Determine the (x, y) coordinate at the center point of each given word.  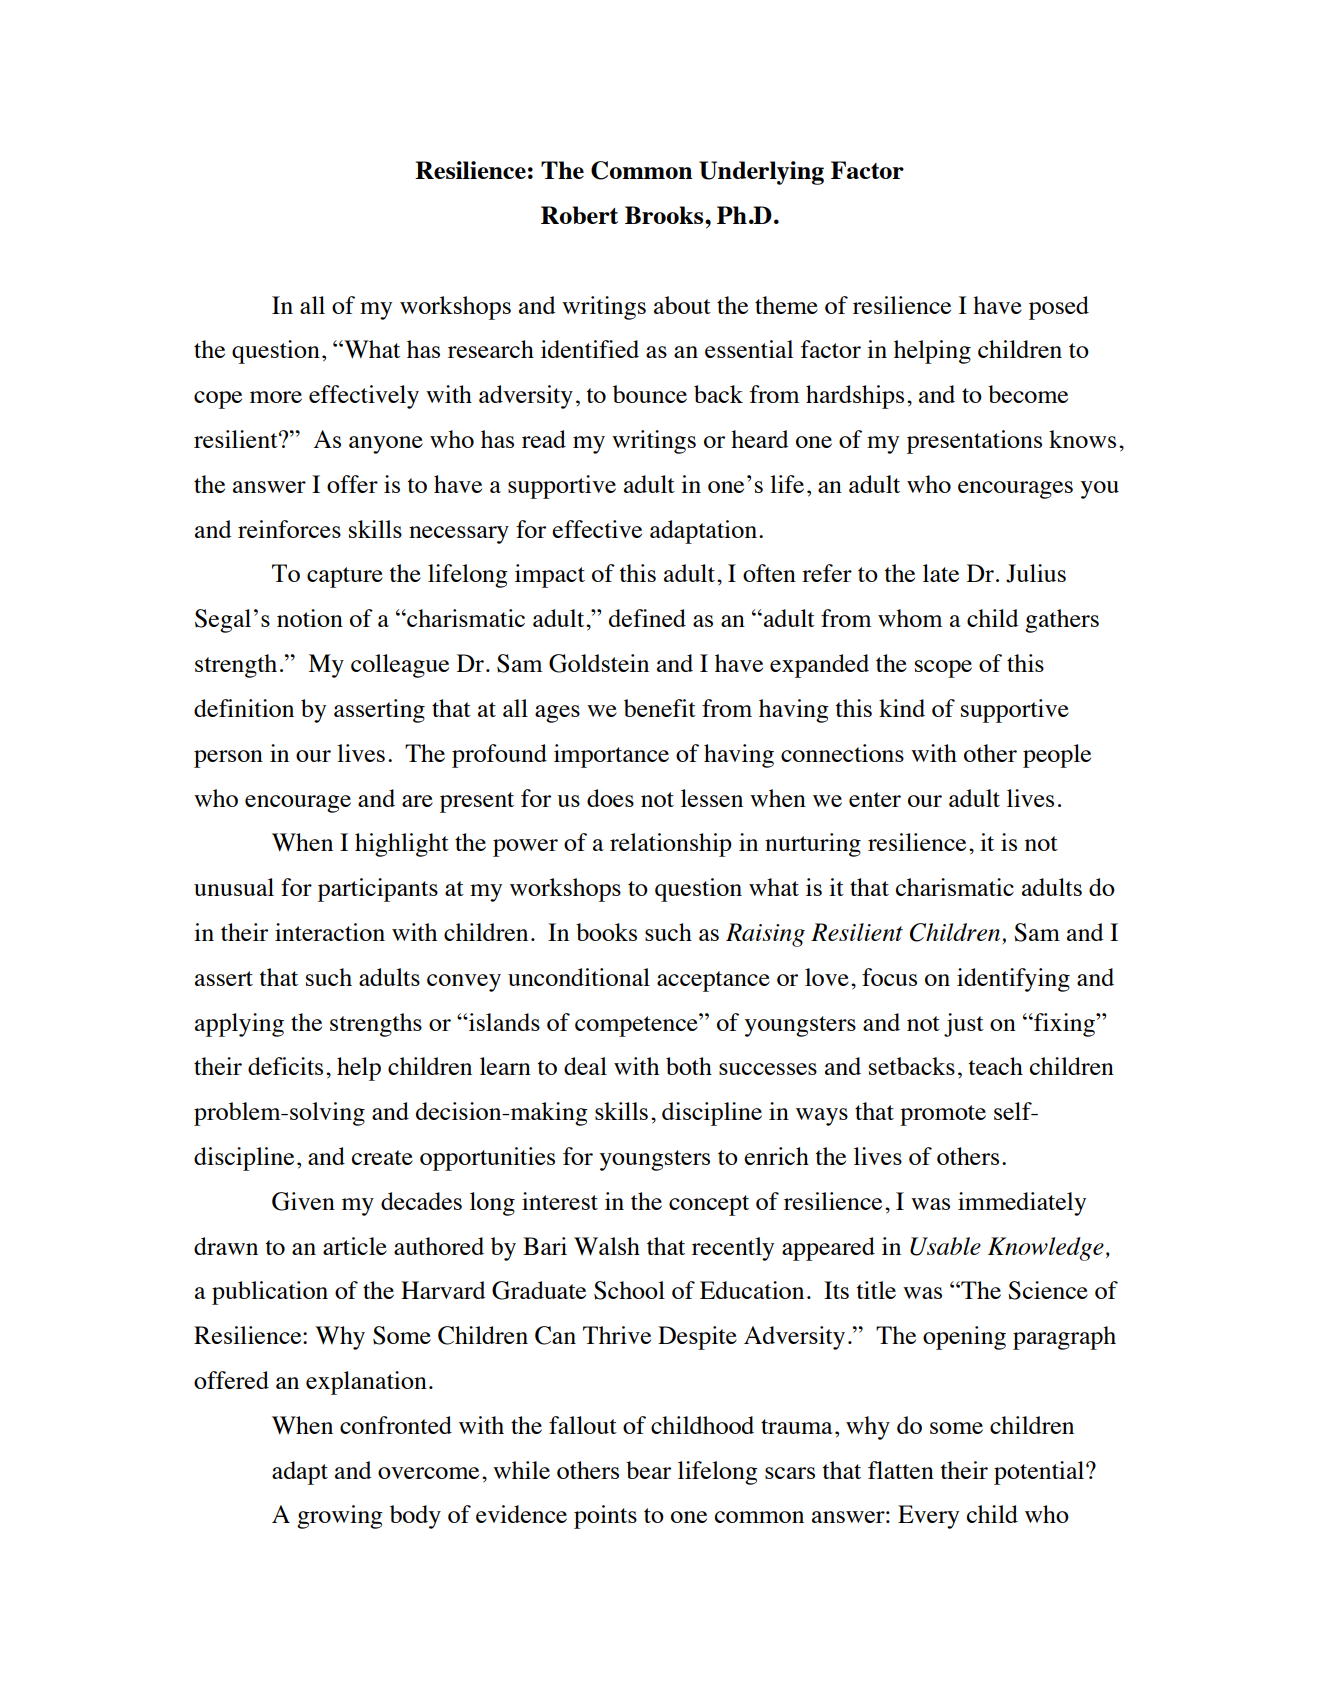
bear (648, 1470)
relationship (671, 845)
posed (1059, 308)
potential (1040, 1473)
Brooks (665, 215)
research (491, 349)
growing (340, 1517)
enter (875, 799)
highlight (402, 845)
